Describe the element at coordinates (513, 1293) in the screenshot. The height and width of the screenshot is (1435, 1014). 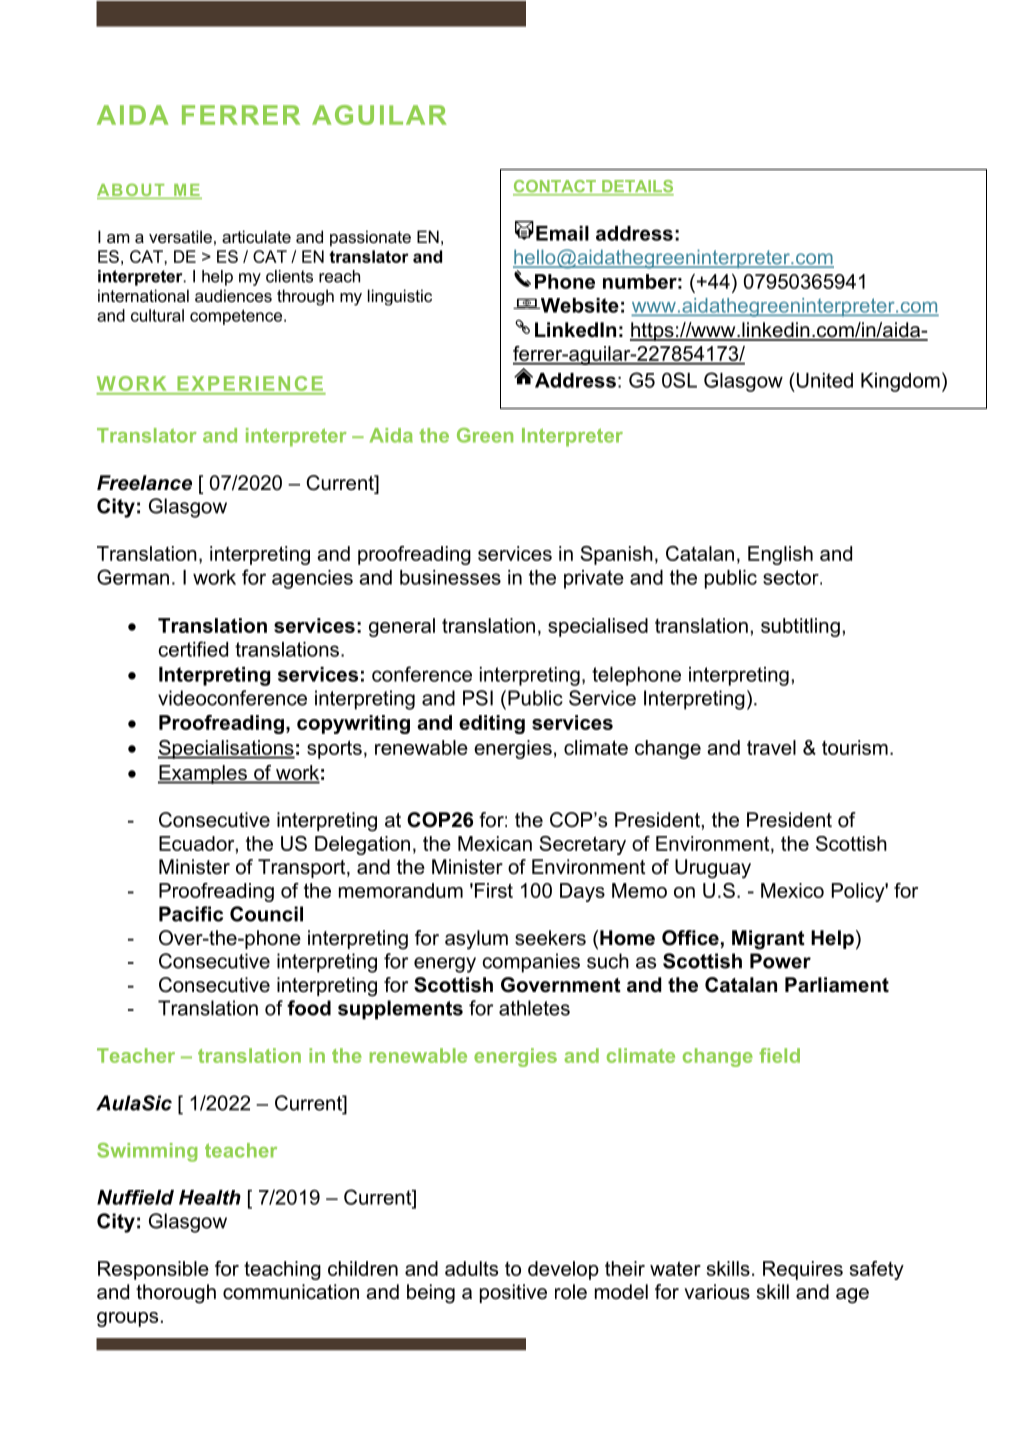
I see `positive` at that location.
